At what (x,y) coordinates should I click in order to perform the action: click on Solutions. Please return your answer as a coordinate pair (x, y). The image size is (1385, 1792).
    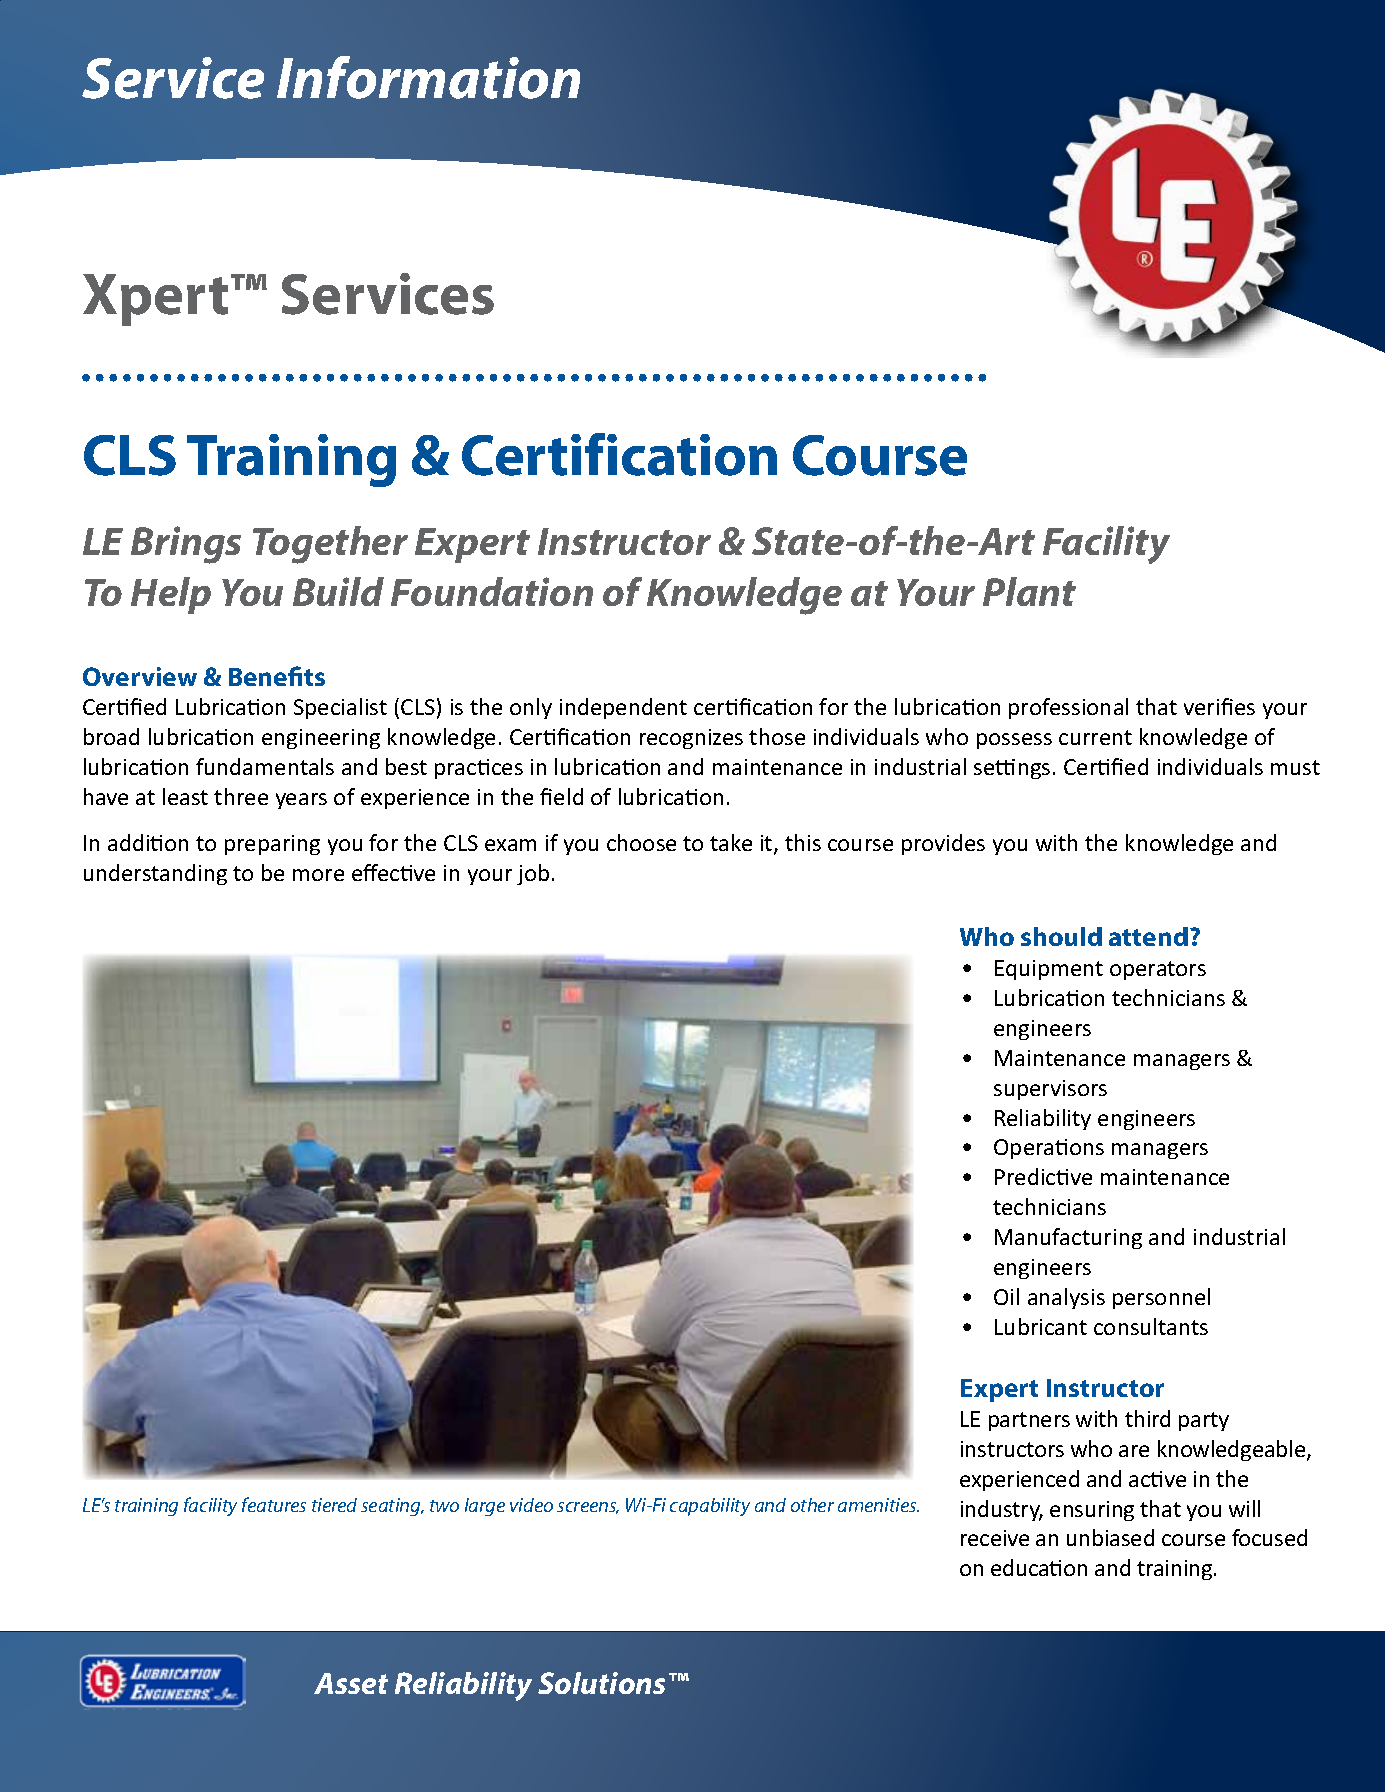
    Looking at the image, I should click on (601, 1683).
